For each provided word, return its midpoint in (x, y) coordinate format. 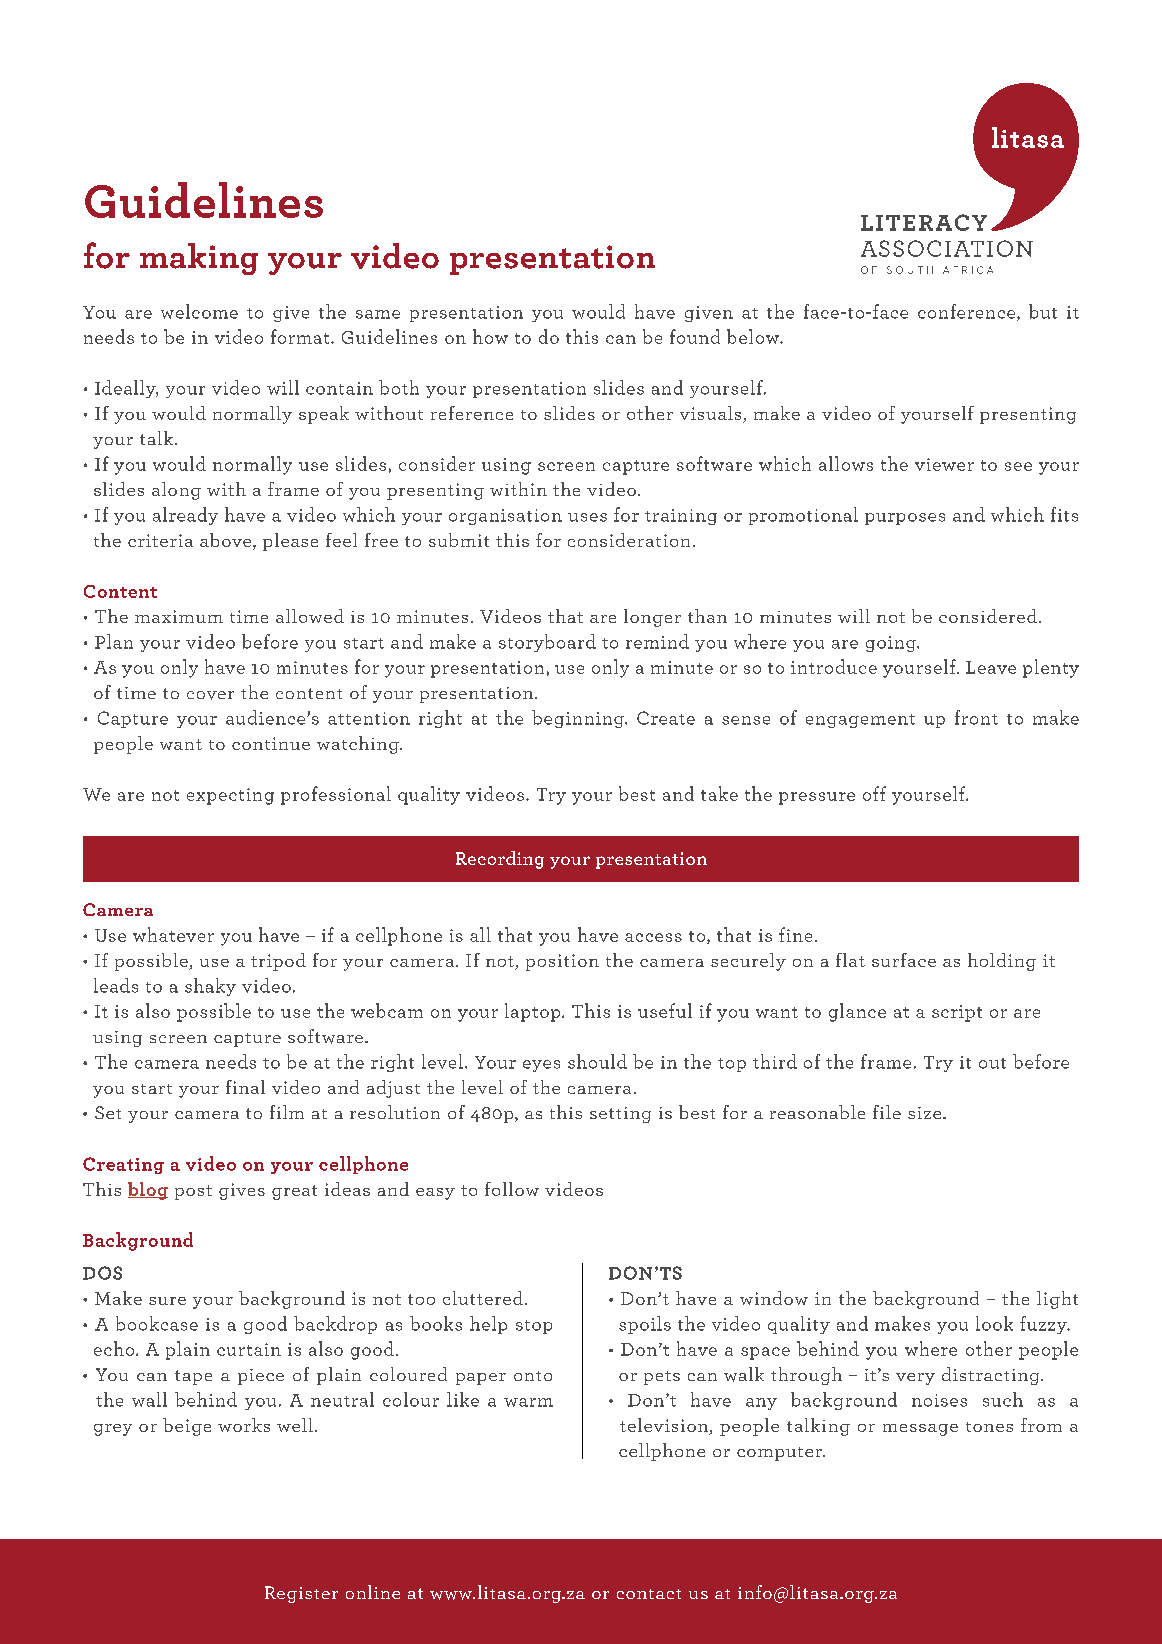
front (976, 717)
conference (968, 312)
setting (620, 1115)
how (490, 336)
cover (210, 695)
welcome (199, 311)
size (926, 1113)
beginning (579, 719)
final (245, 1087)
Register (301, 1594)
